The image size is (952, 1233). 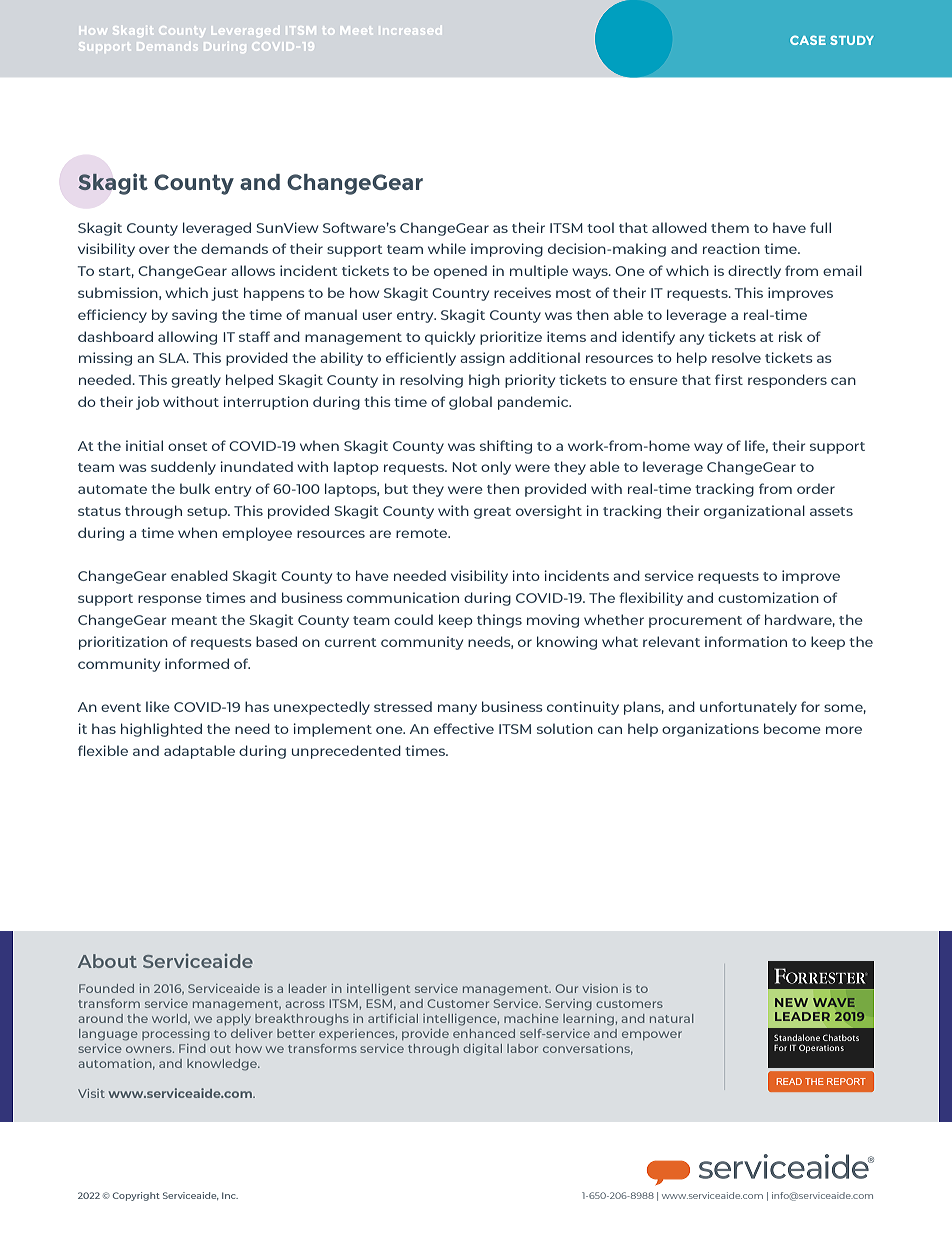 I want to click on flexible, so click(x=103, y=750).
